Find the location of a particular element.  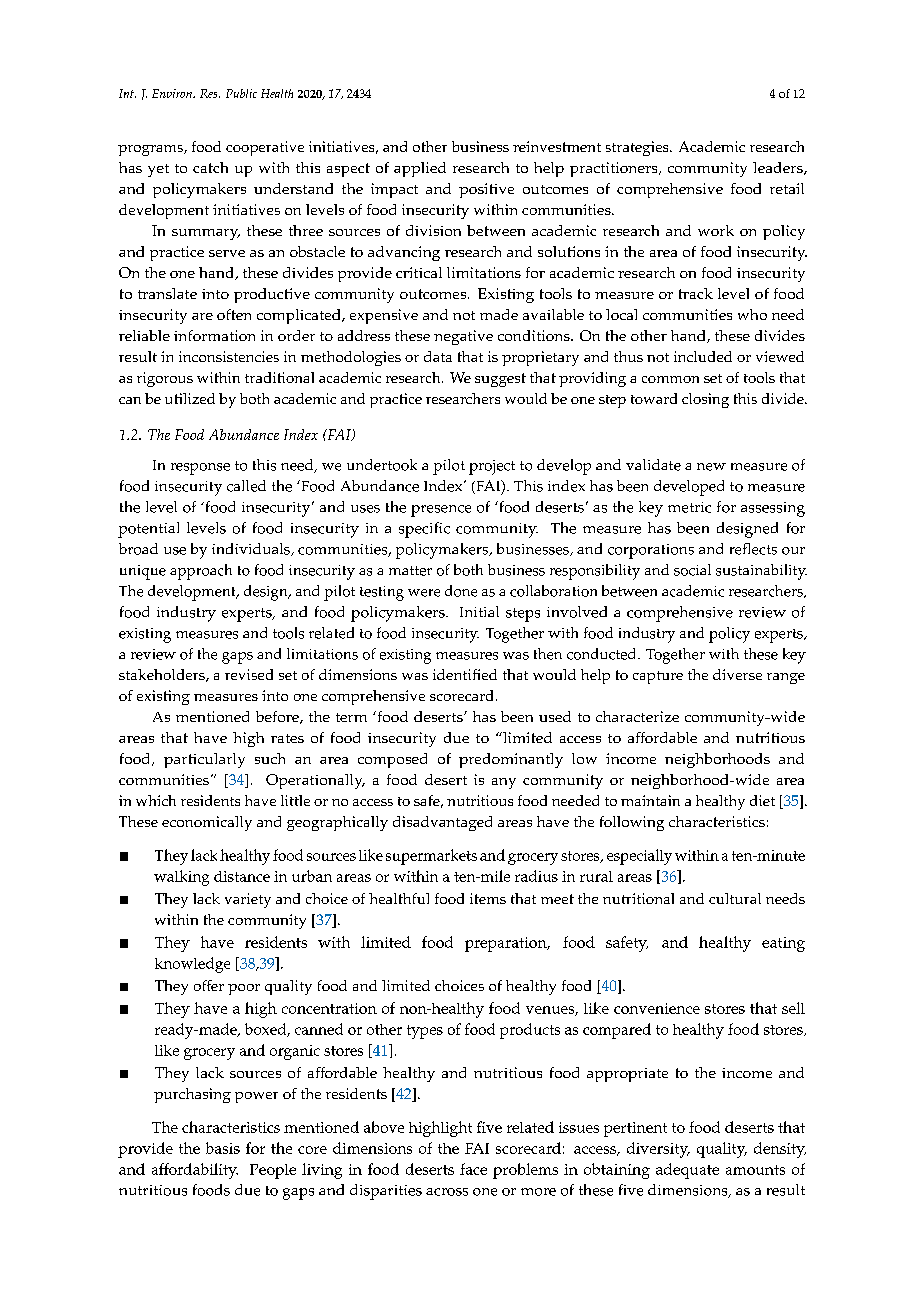

utilized is located at coordinates (190, 398).
